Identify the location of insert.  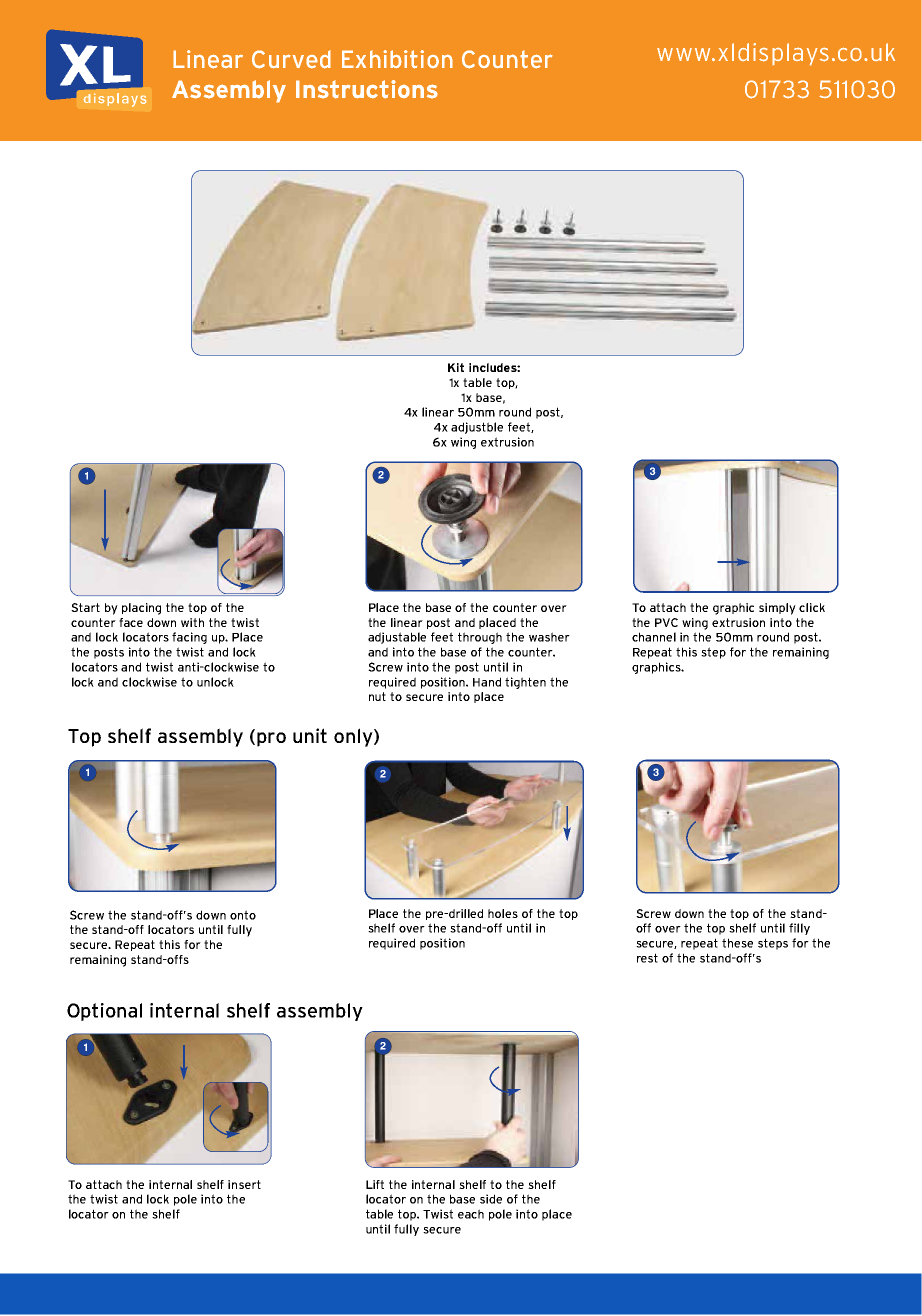
(244, 1184).
